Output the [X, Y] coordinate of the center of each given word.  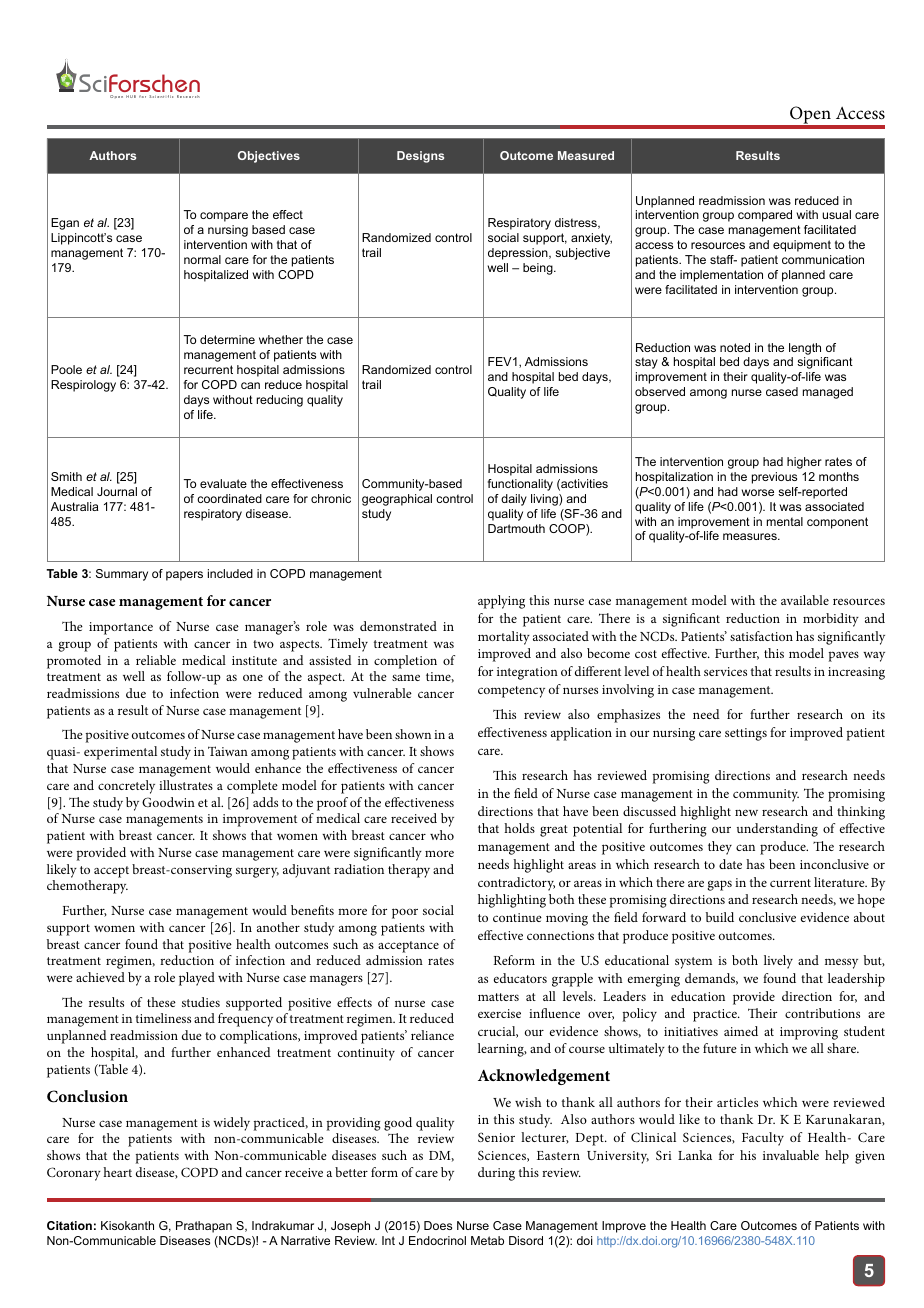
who [442, 835]
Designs [420, 157]
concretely [126, 787]
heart [117, 1172]
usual [836, 214]
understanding [777, 830]
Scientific [161, 96]
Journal [117, 491]
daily [514, 500]
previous [774, 478]
